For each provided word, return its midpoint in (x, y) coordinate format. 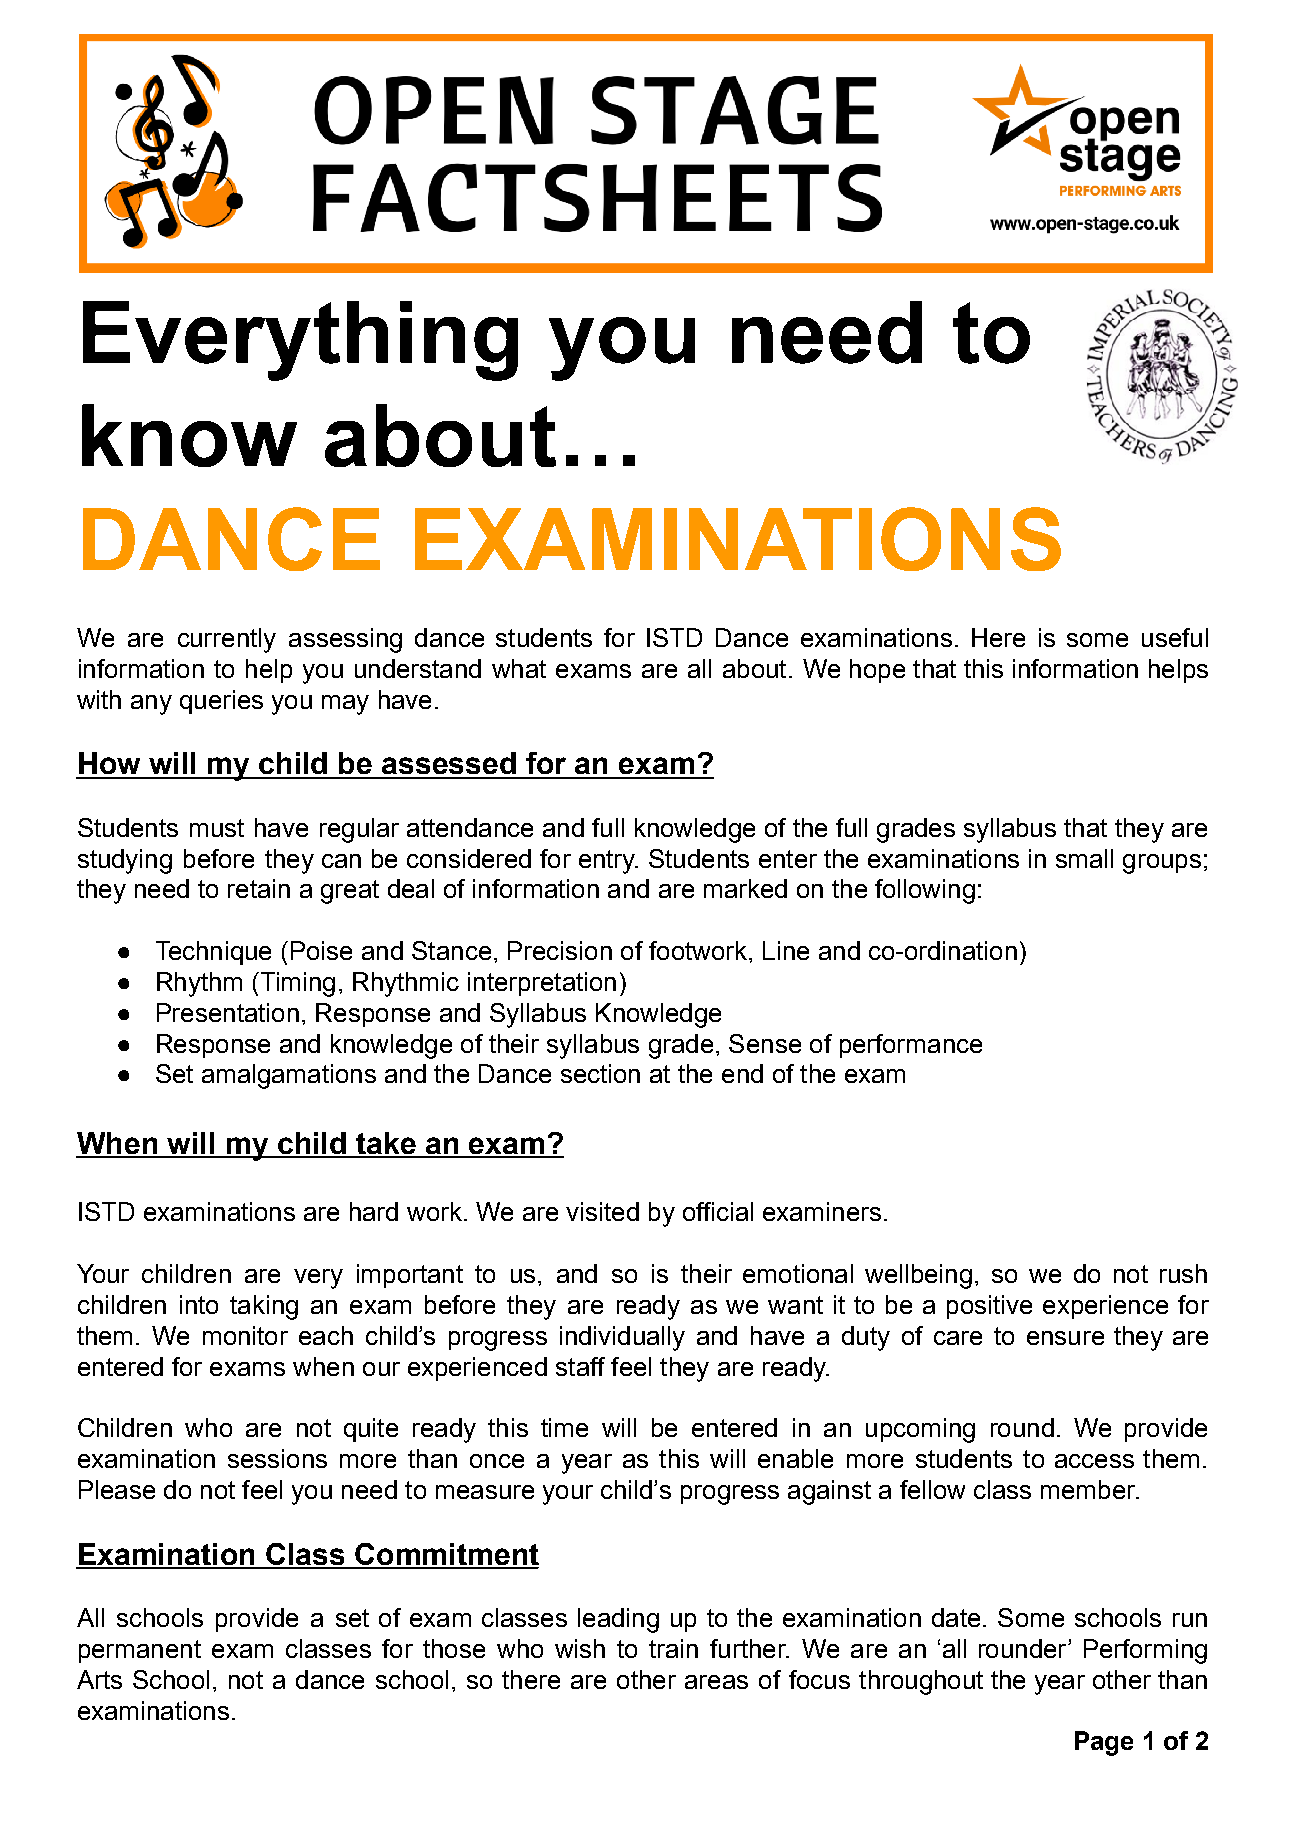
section (600, 1073)
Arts (99, 1679)
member (1089, 1489)
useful (1175, 637)
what (519, 668)
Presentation (228, 1012)
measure (485, 1492)
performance (911, 1046)
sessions (277, 1458)
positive (989, 1307)
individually (622, 1338)
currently (227, 640)
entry (608, 862)
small (1084, 858)
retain (259, 888)
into (199, 1304)
